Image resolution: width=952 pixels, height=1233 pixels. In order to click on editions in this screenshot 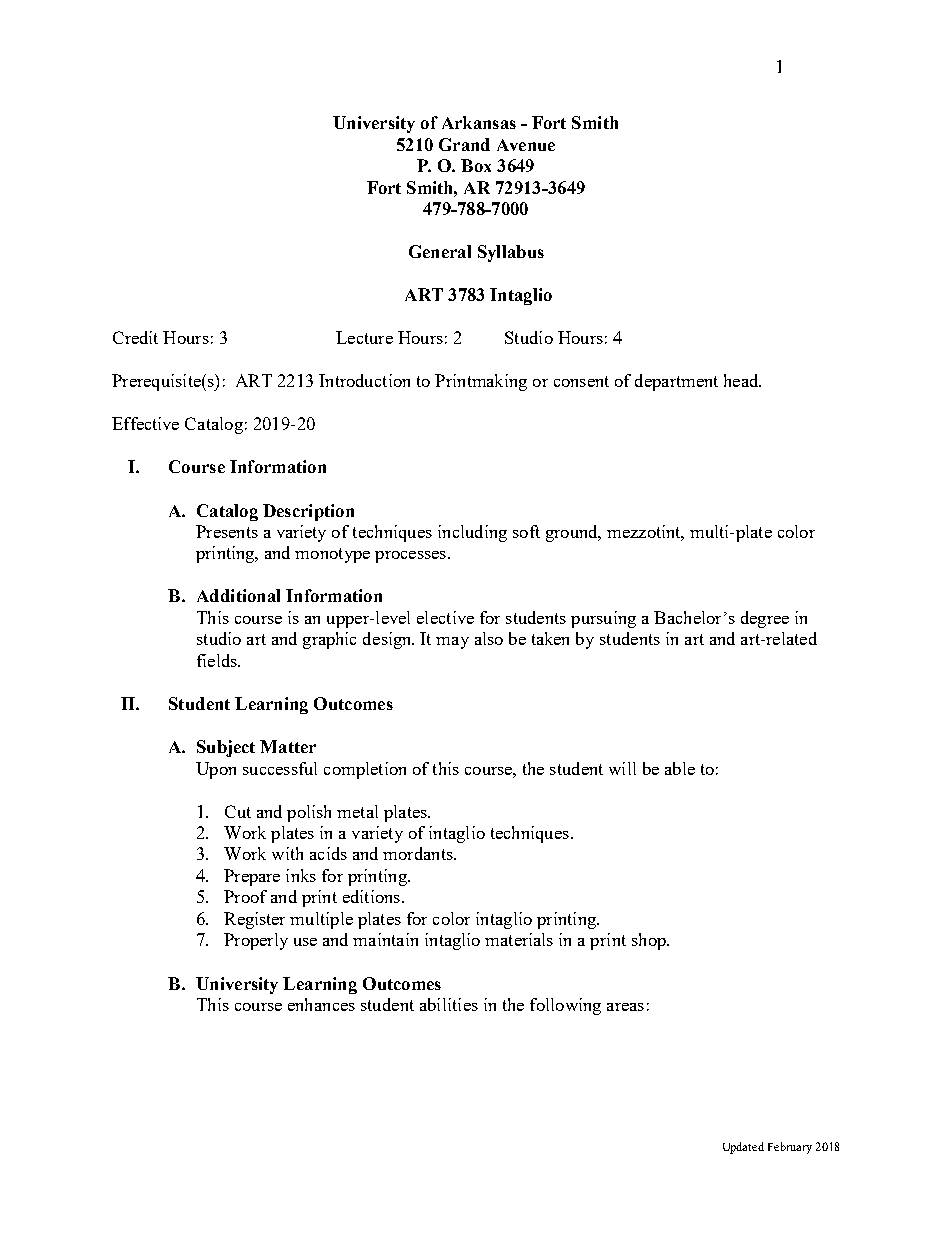, I will do `click(373, 896)`.
